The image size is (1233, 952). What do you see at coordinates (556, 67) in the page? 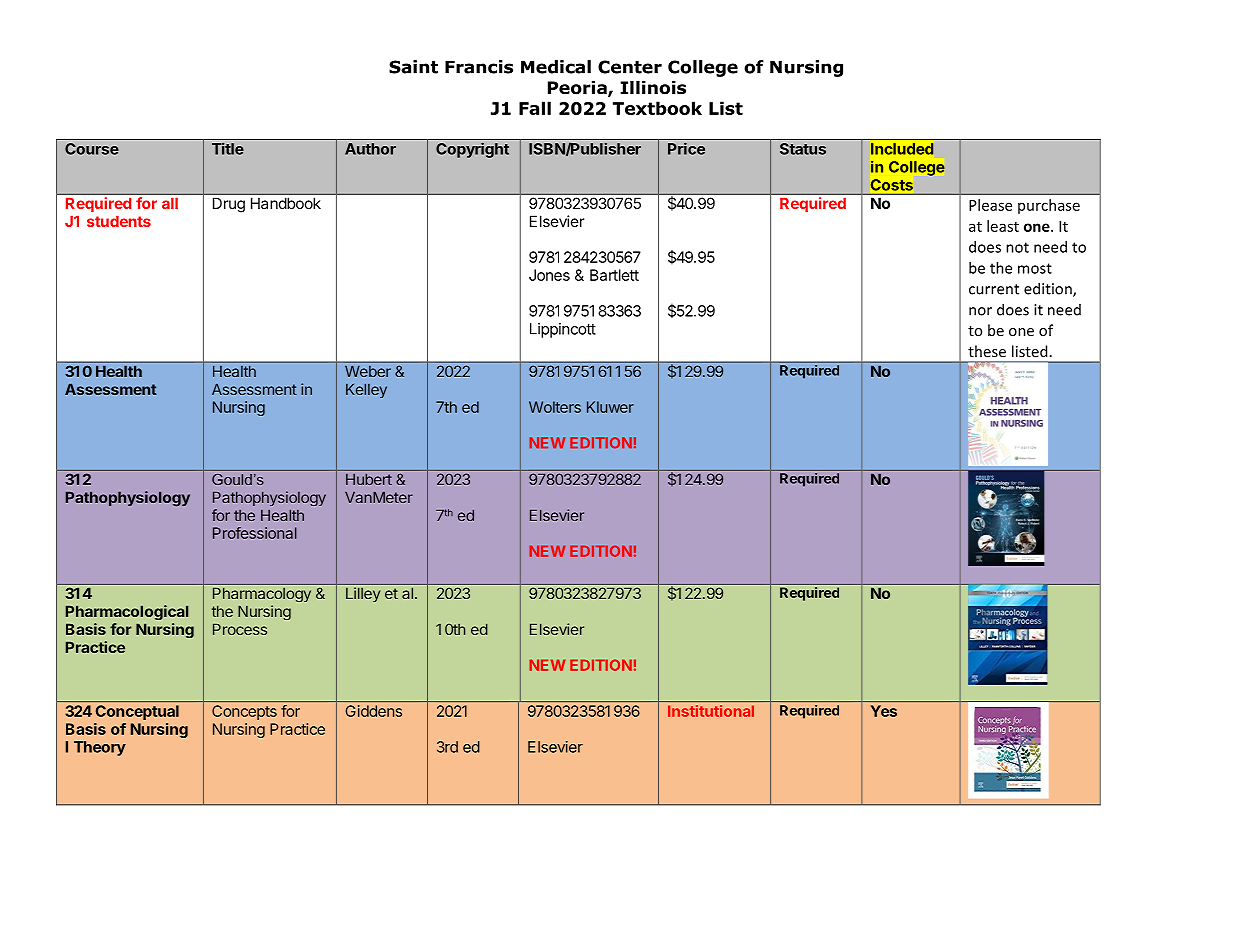
I see `Medical` at bounding box center [556, 67].
